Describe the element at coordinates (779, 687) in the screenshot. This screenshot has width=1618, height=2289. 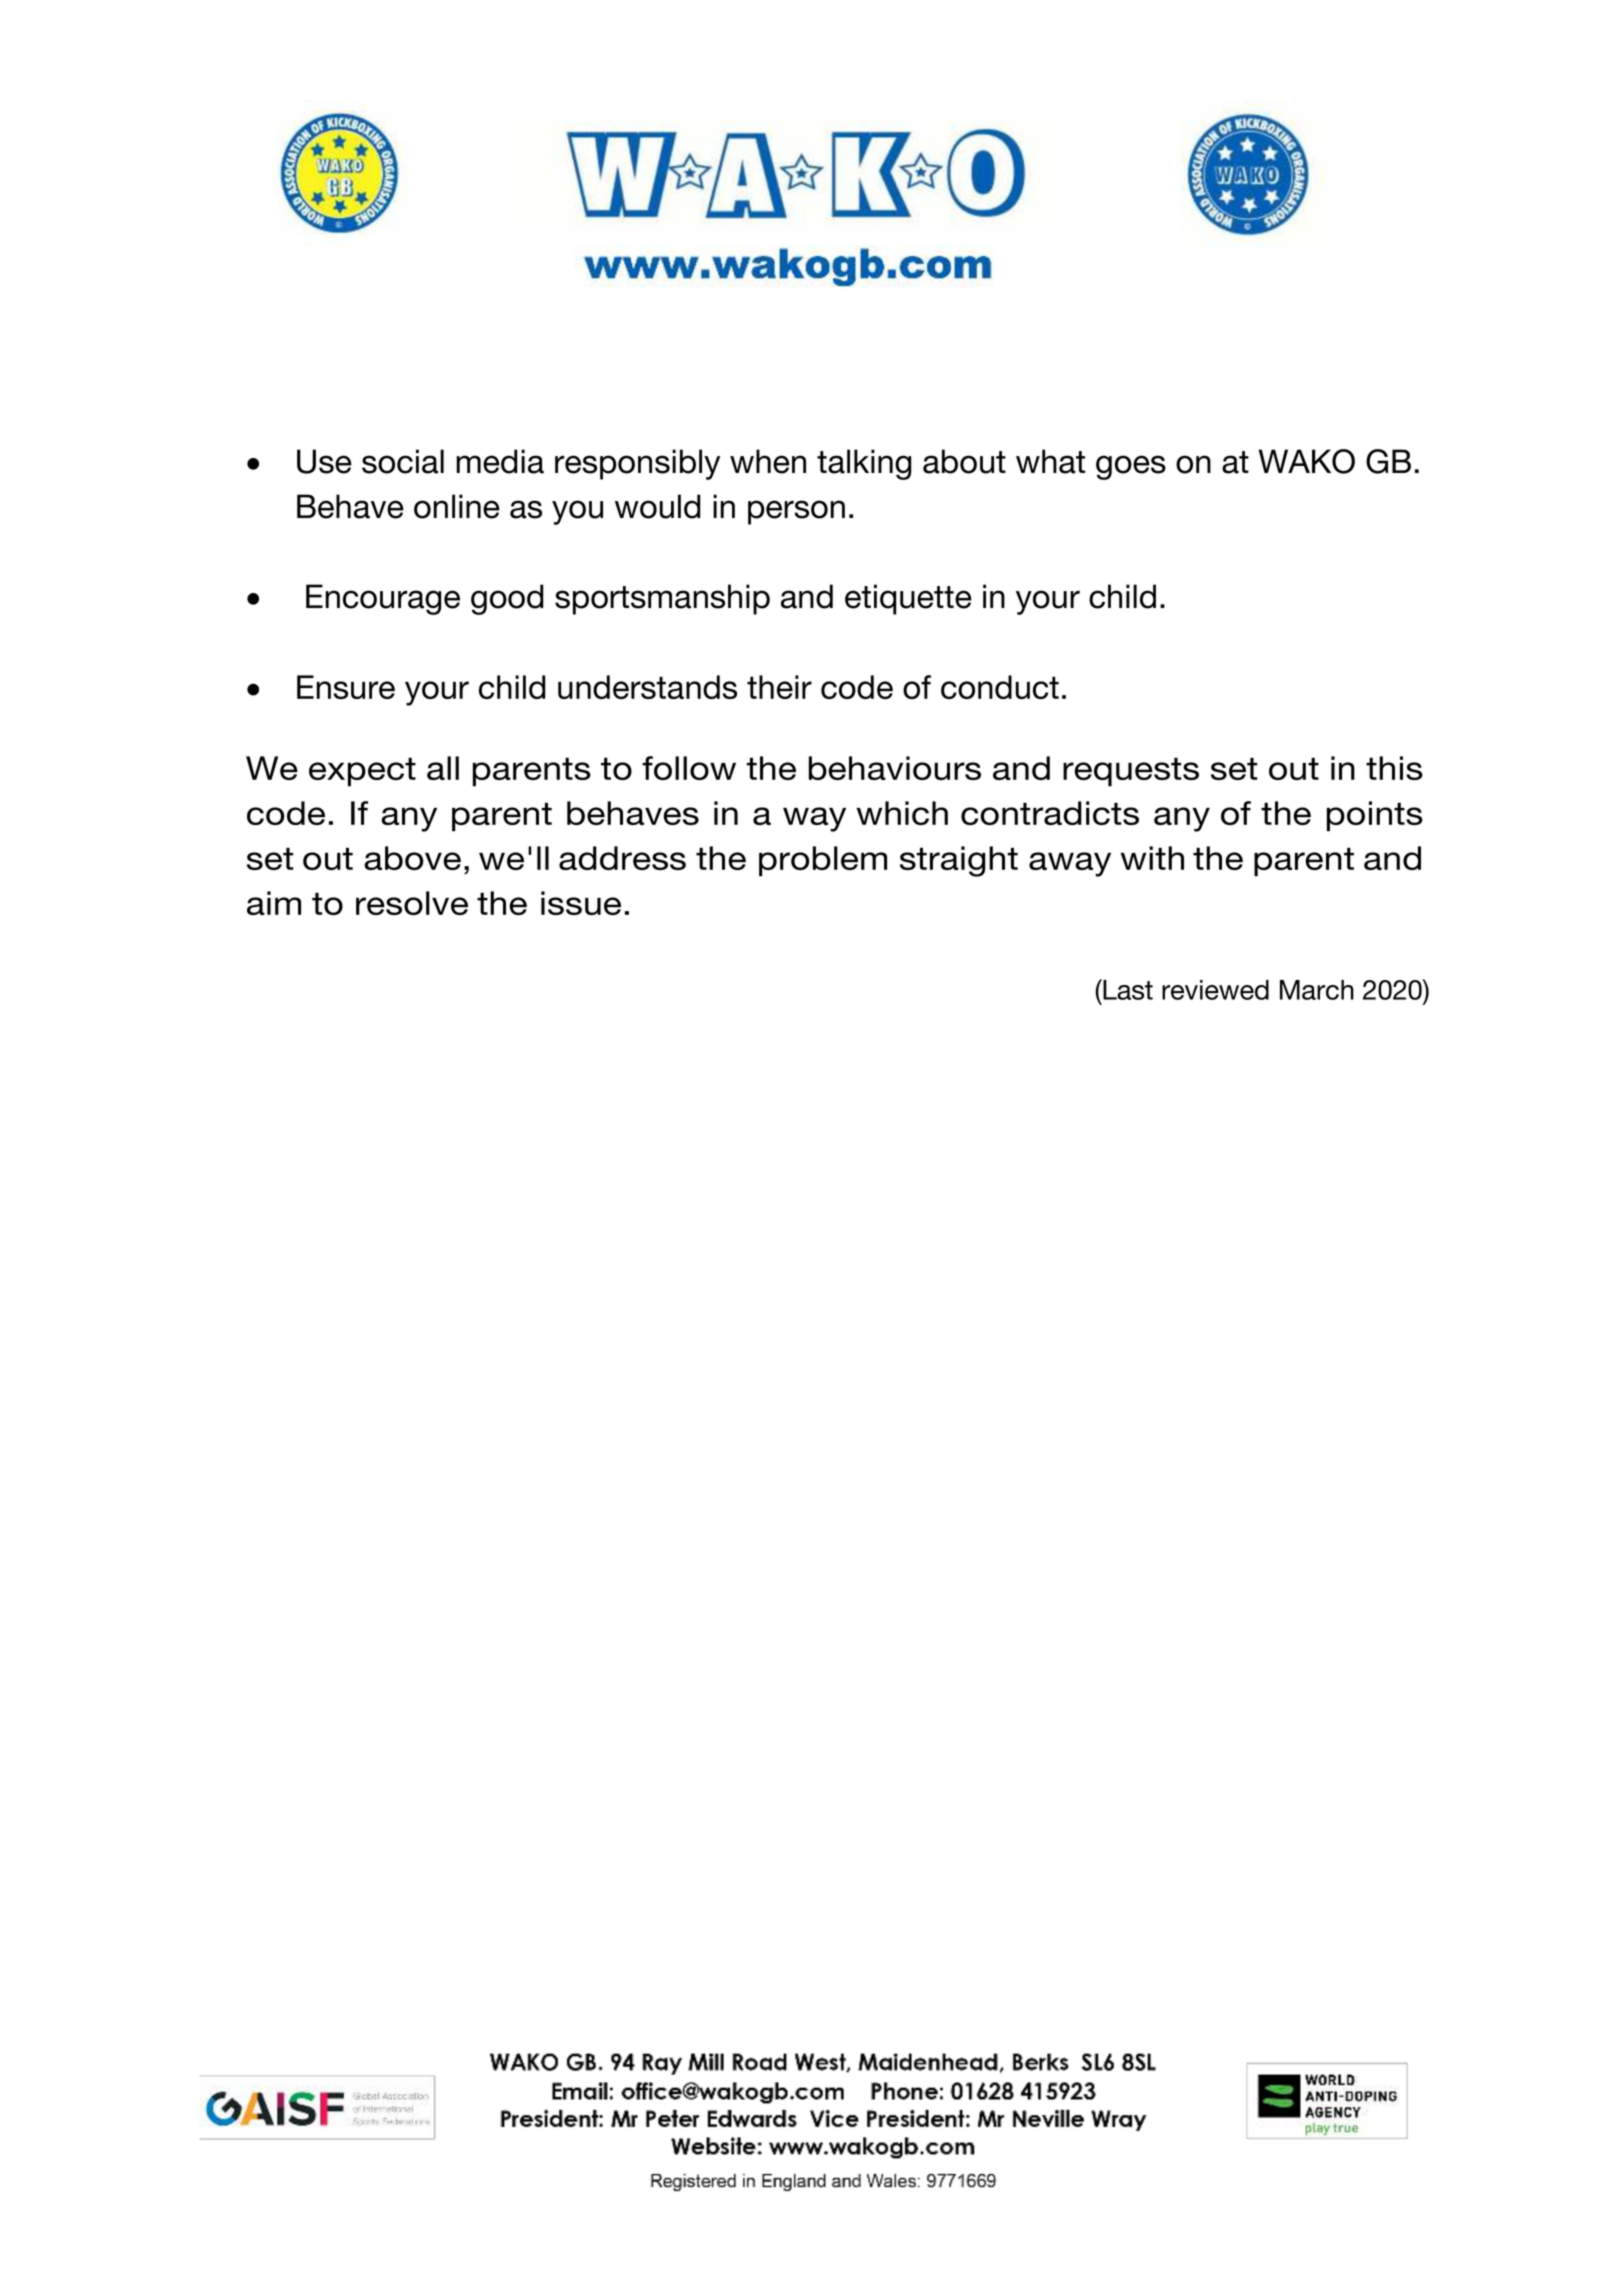
I see `their` at that location.
